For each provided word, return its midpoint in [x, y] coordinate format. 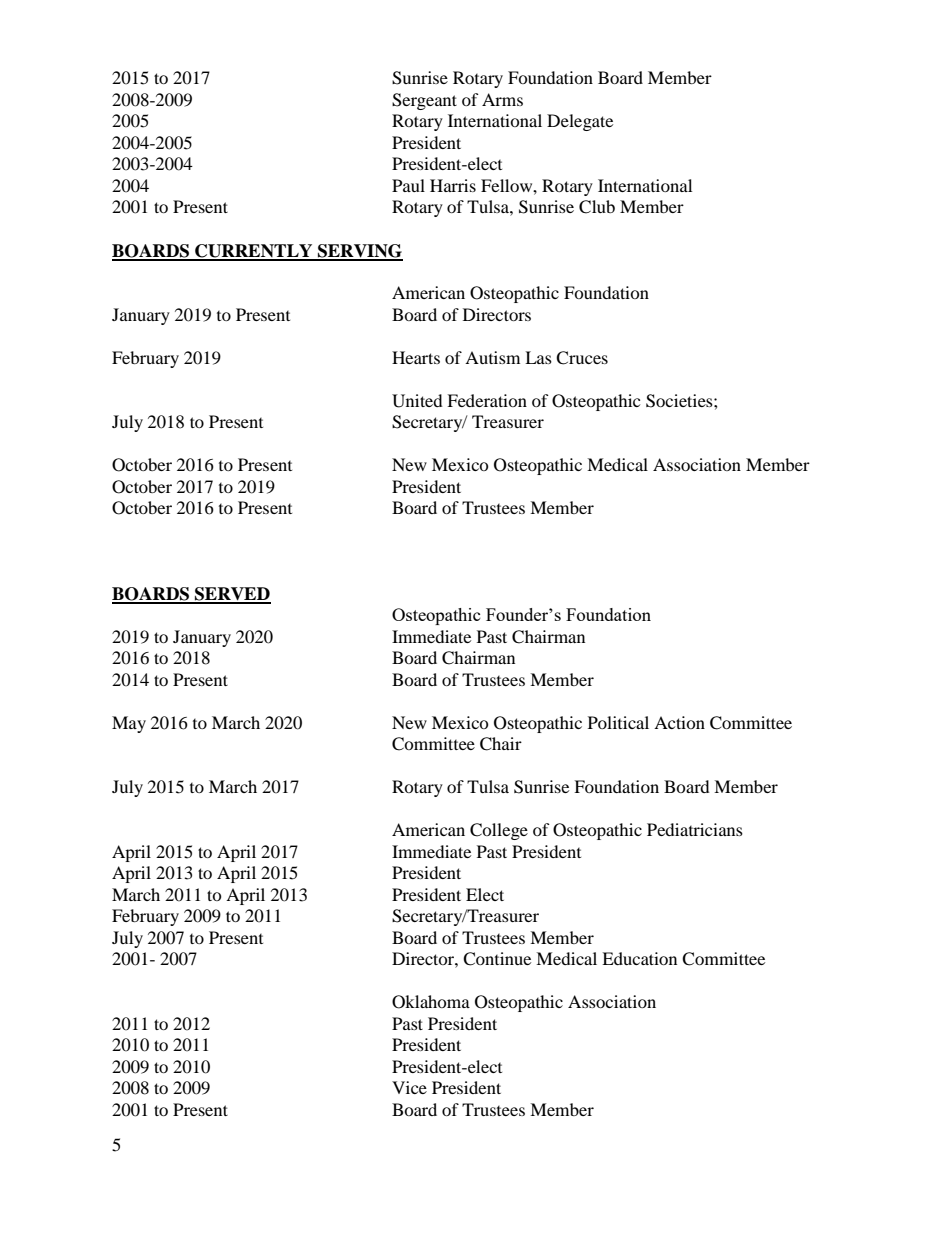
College [499, 831]
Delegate [580, 122]
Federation [487, 400]
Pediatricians [695, 829]
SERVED [232, 595]
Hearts [416, 357]
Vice [409, 1087]
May [129, 724]
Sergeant [424, 101]
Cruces [582, 358]
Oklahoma [431, 1002]
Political [618, 722]
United [417, 401]
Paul [408, 185]
